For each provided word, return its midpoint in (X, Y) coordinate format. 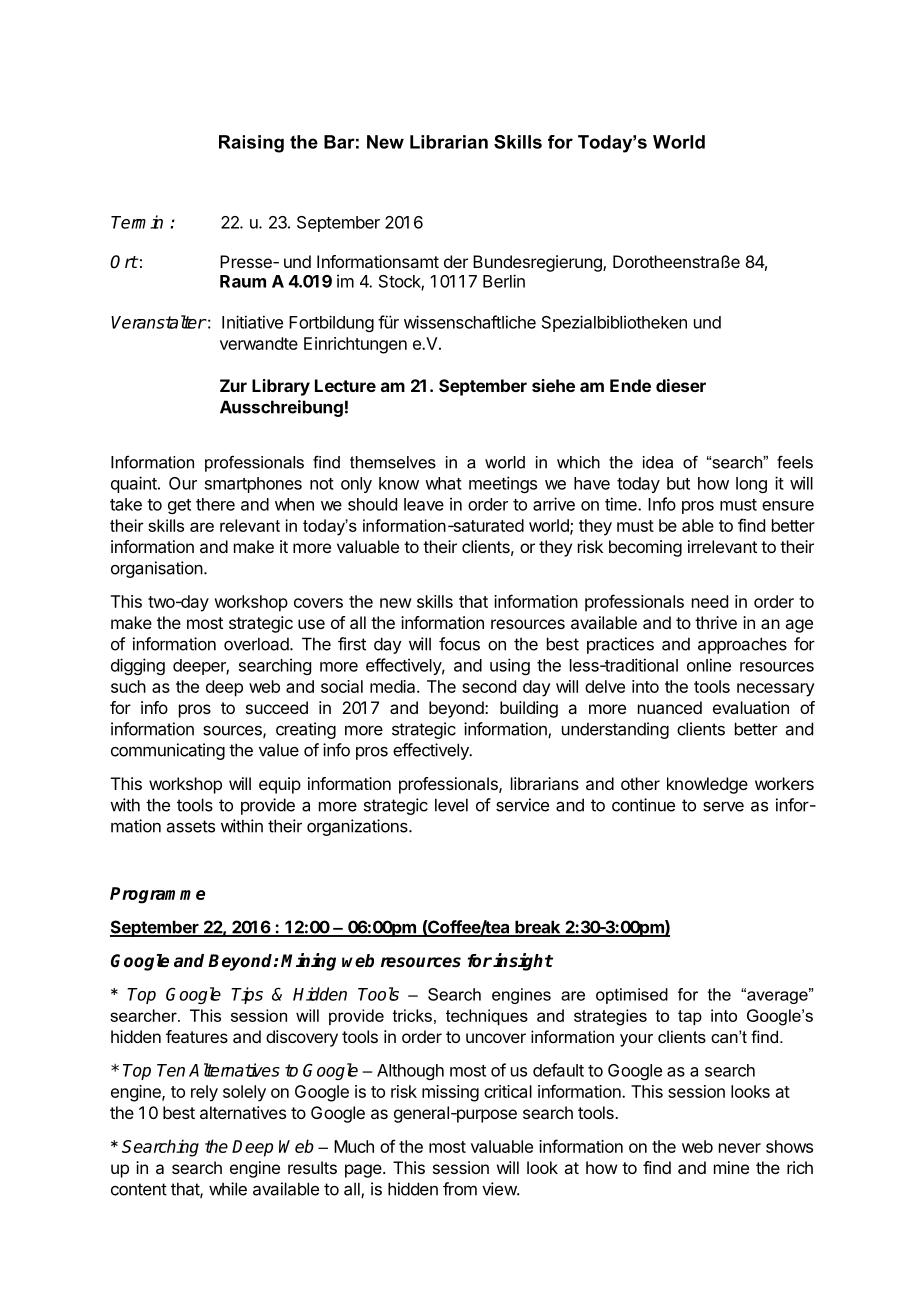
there (215, 504)
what (443, 483)
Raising (251, 144)
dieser (681, 385)
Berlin (504, 281)
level (451, 805)
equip (280, 785)
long (751, 485)
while (228, 1189)
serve (723, 807)
